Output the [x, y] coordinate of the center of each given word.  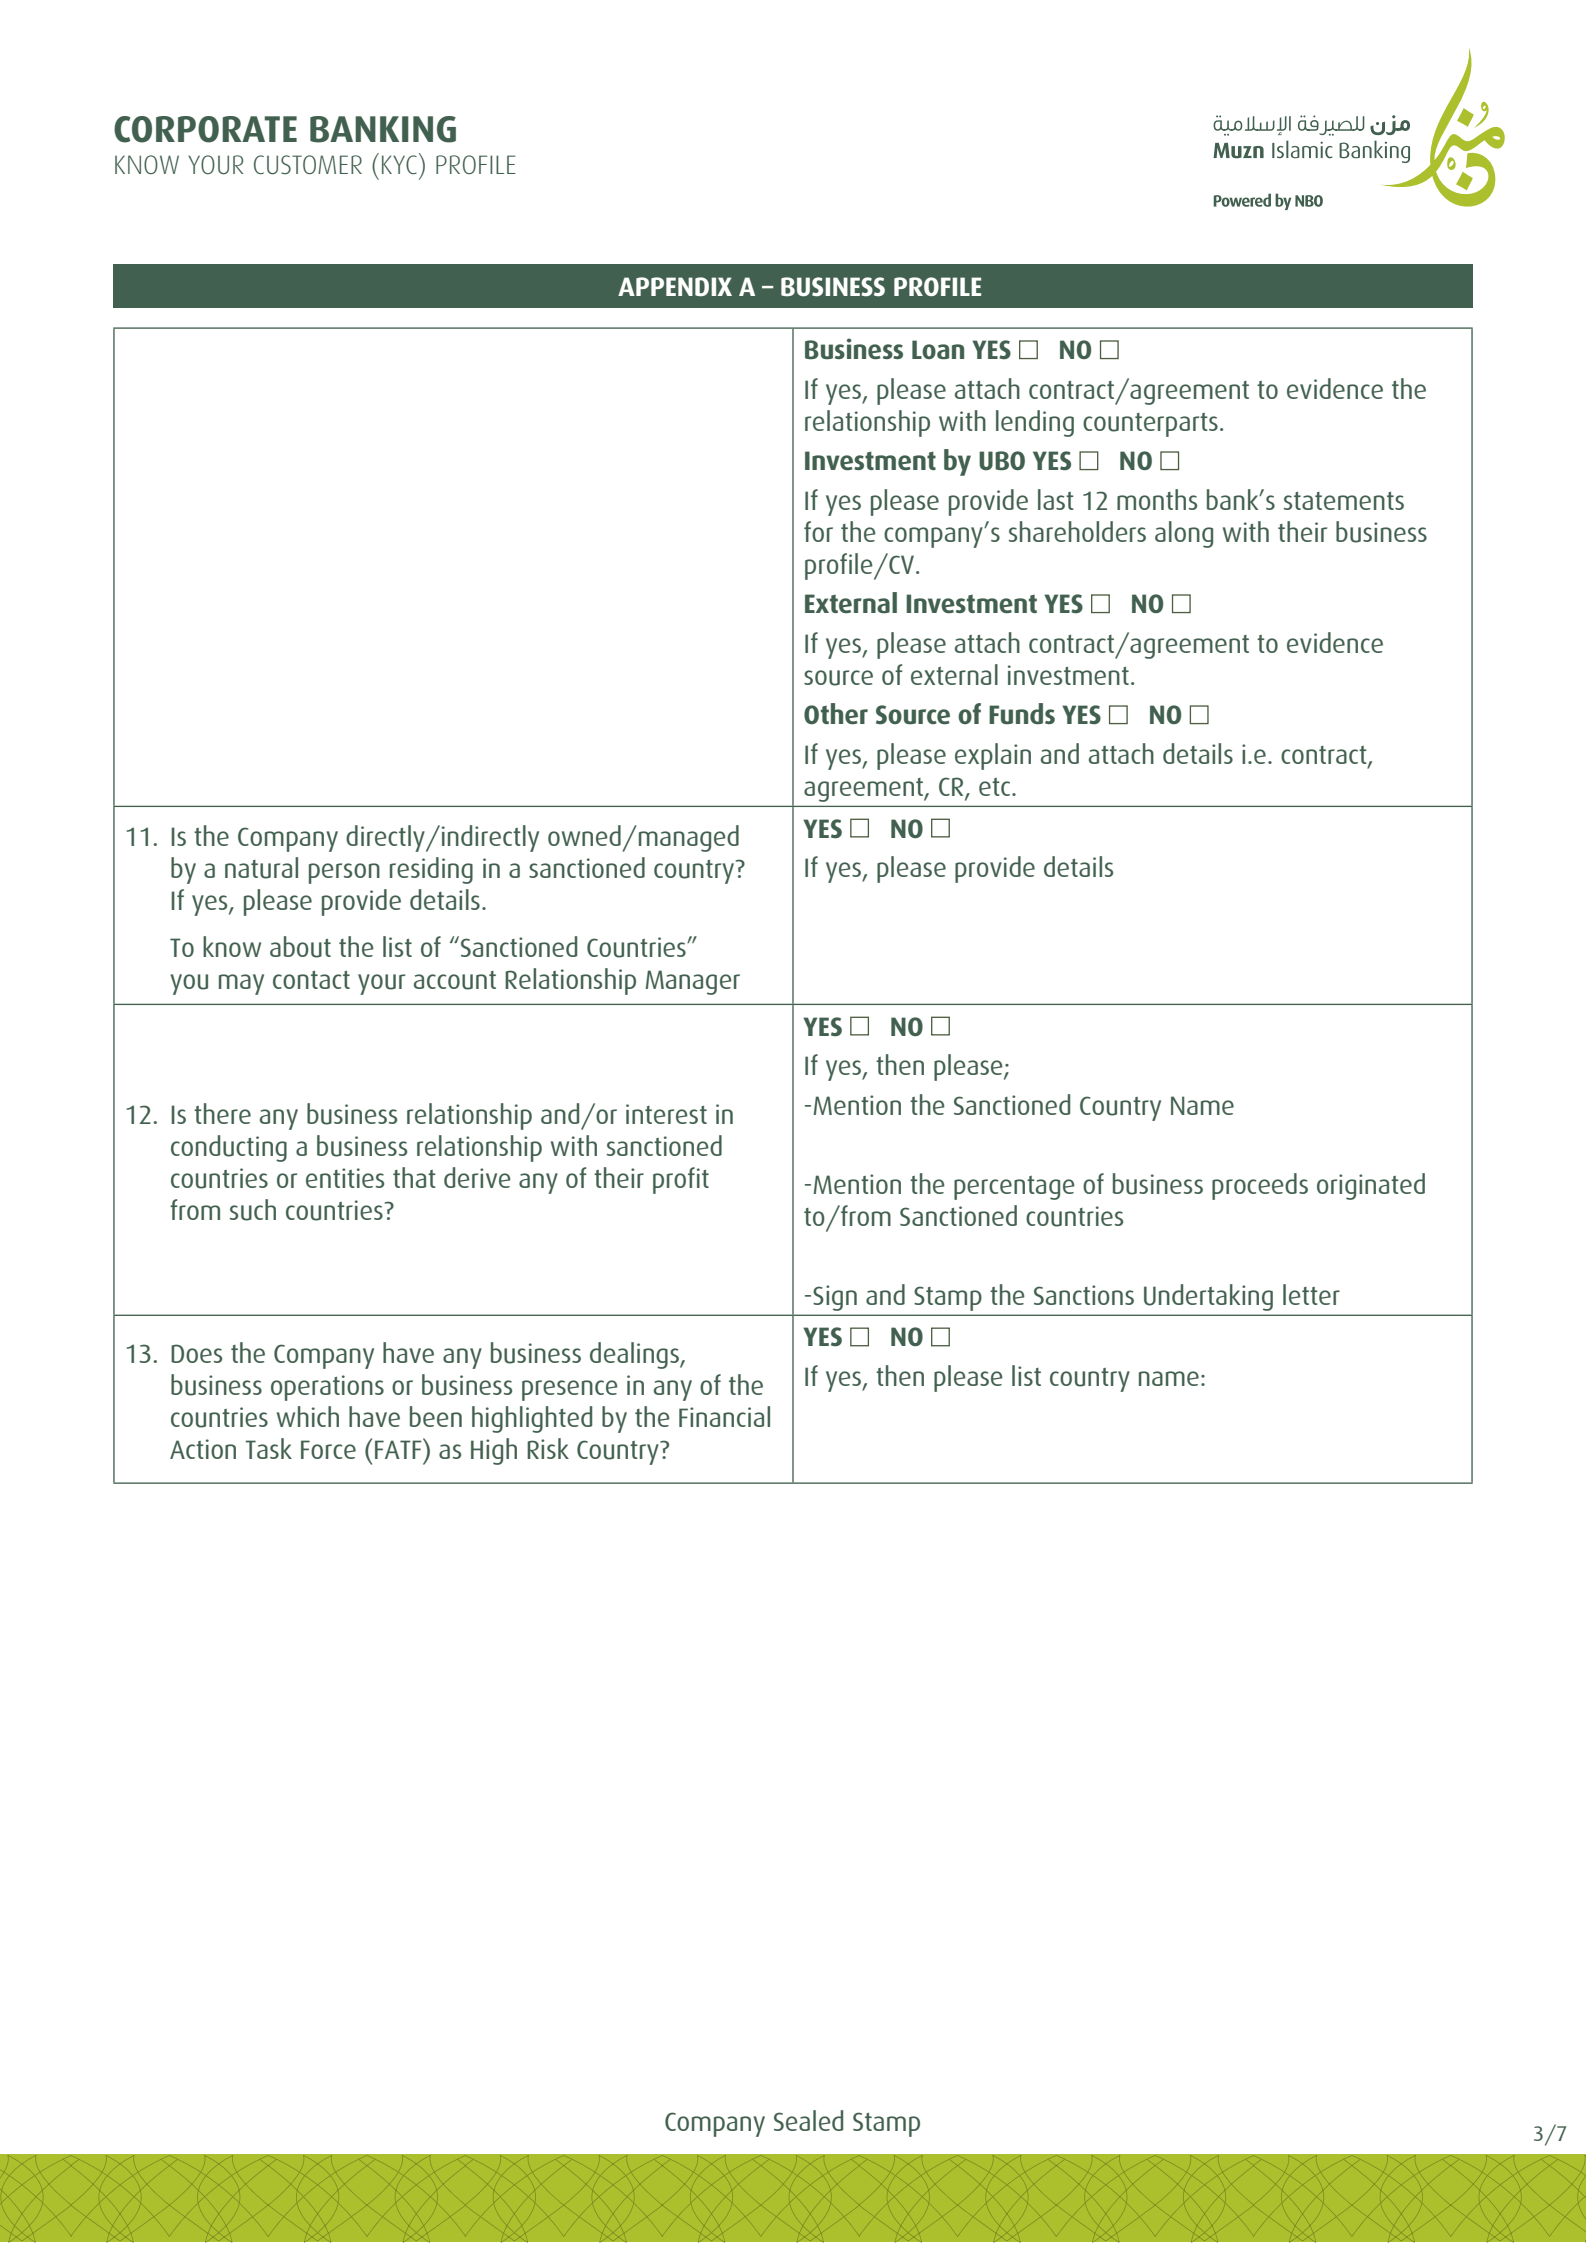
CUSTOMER [308, 165]
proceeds [1260, 1186]
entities [345, 1178]
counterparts [1150, 425]
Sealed [808, 2120]
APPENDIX [675, 286]
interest [666, 1114]
